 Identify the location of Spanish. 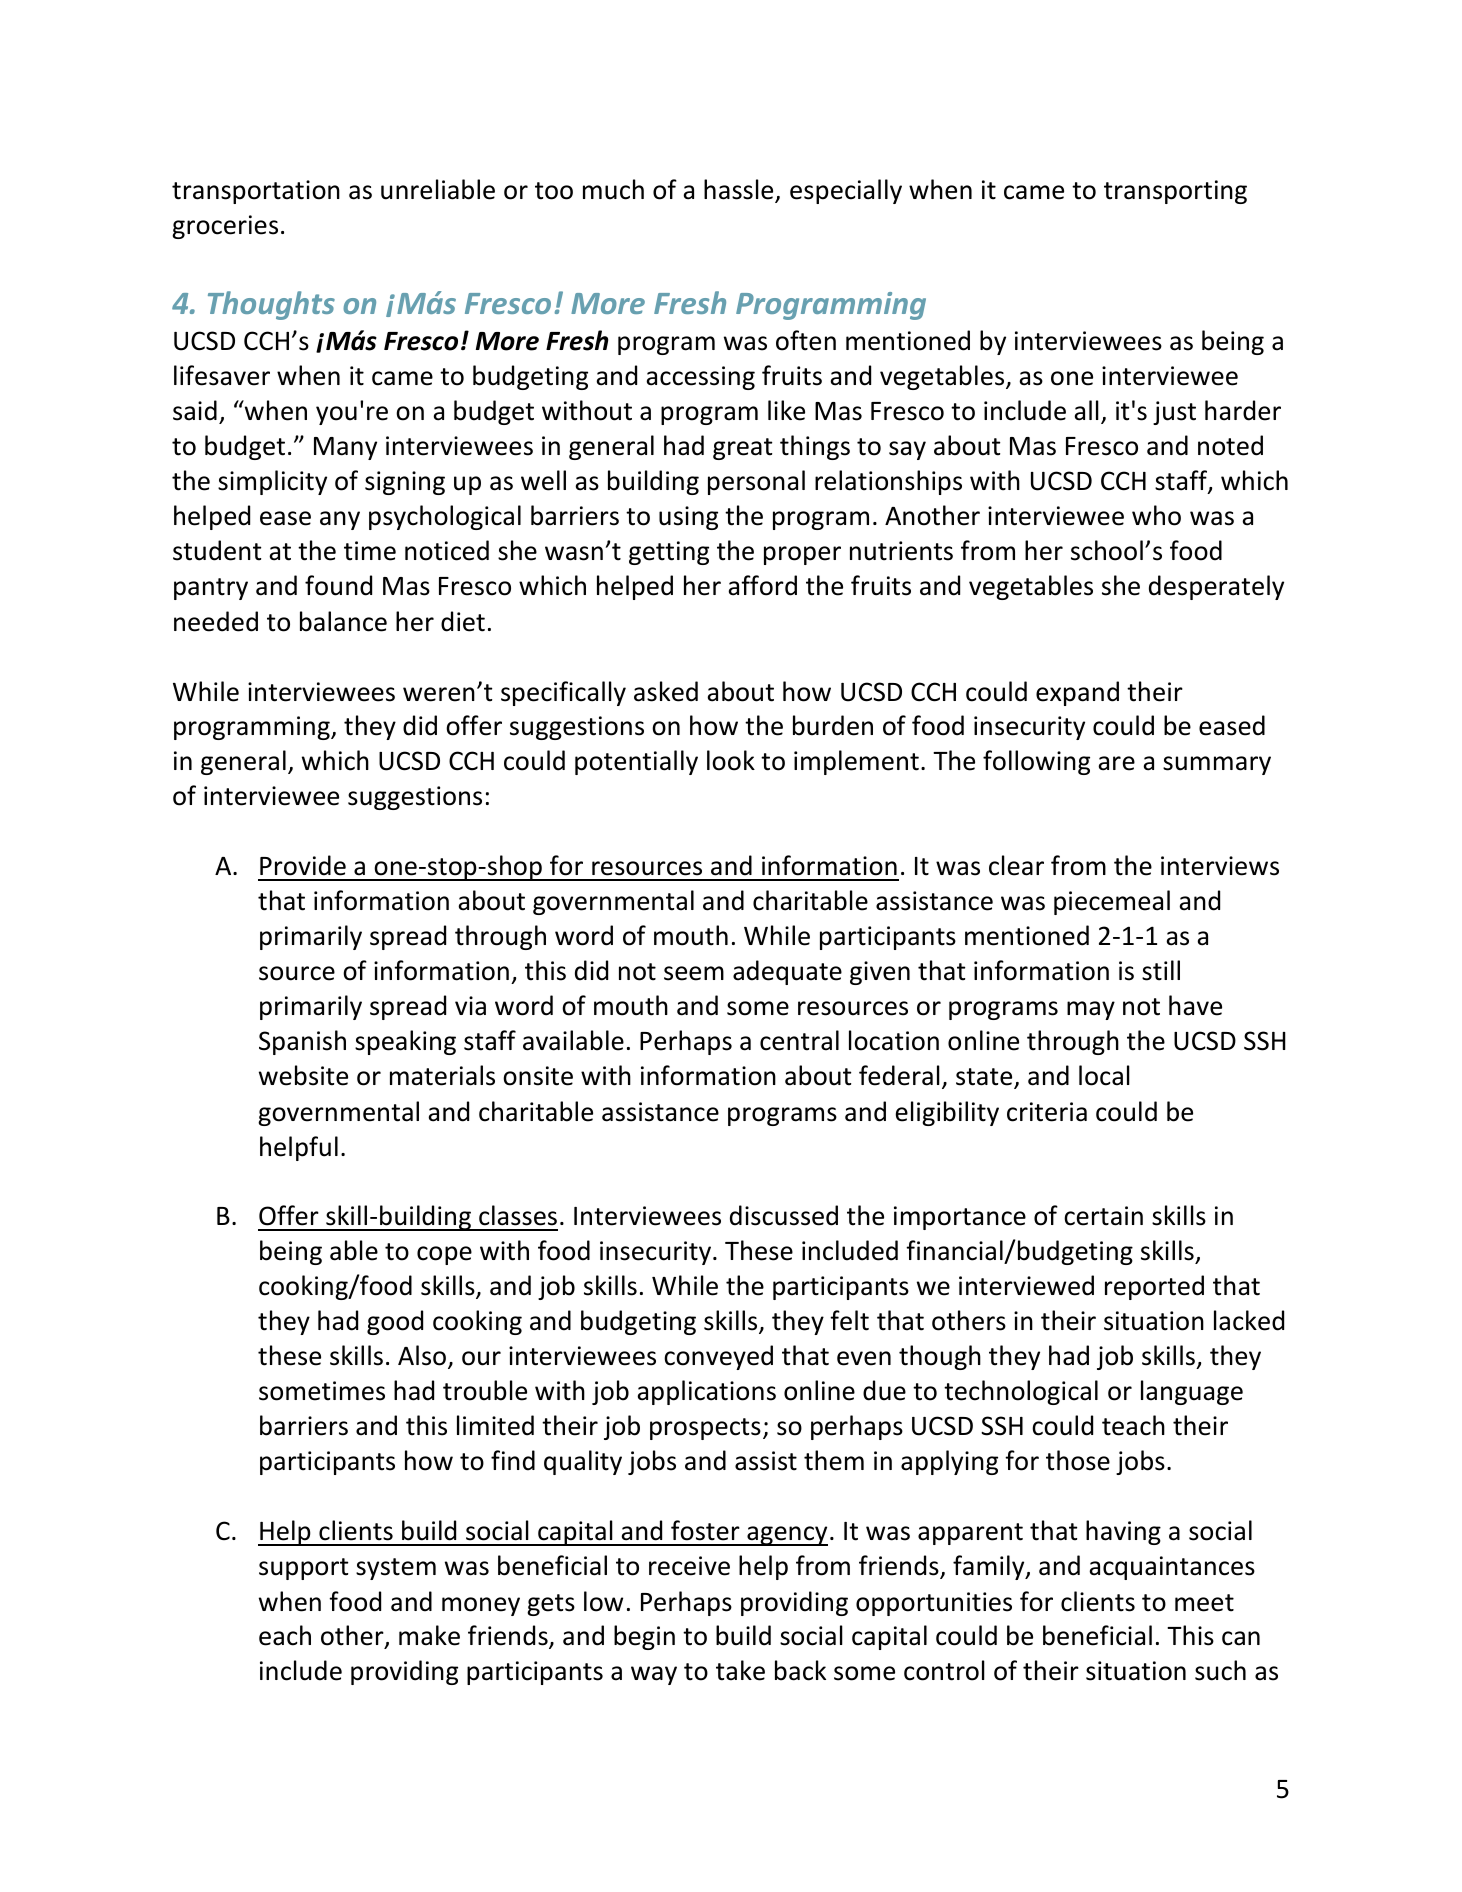
(302, 1042).
